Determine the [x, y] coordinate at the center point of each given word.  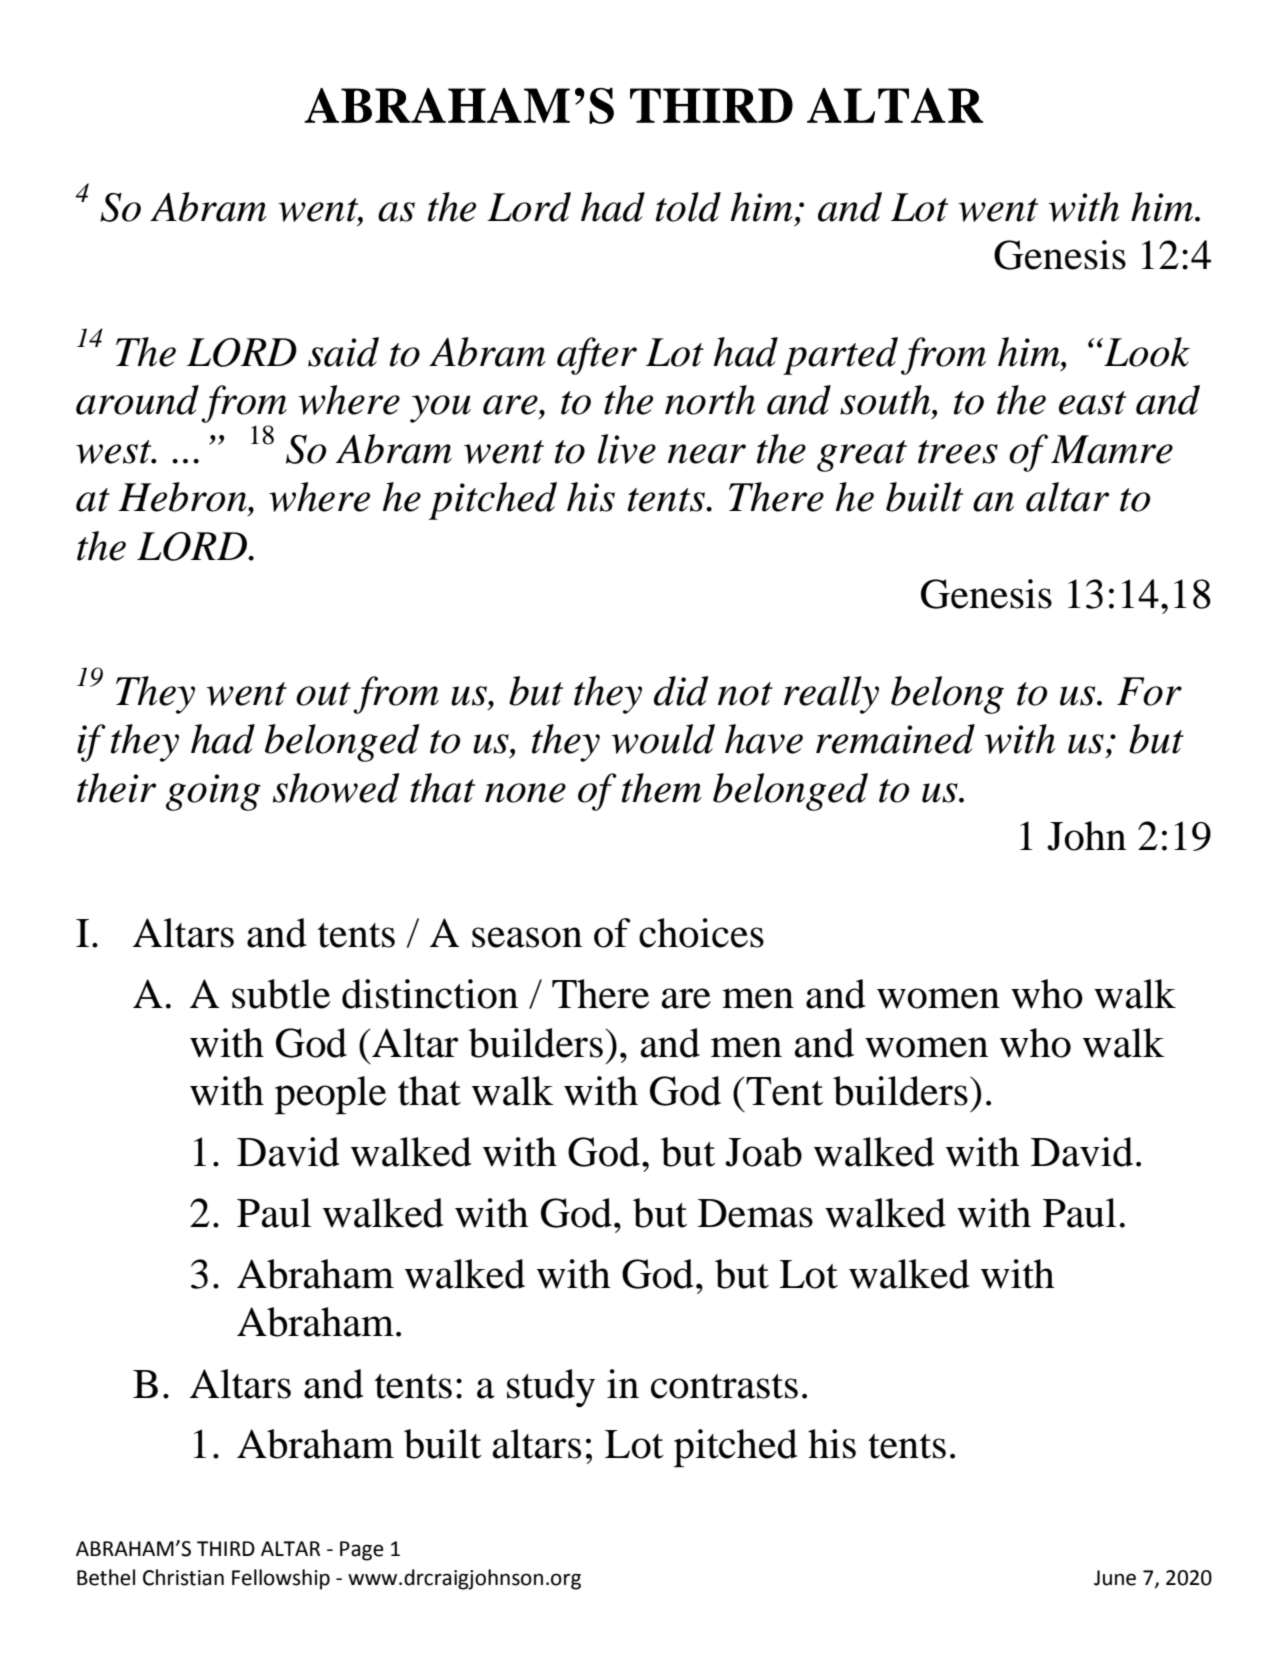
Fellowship [281, 1579]
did [681, 691]
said [343, 352]
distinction [430, 994]
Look [1146, 352]
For [1149, 691]
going [213, 792]
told [688, 207]
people [330, 1095]
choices [701, 933]
